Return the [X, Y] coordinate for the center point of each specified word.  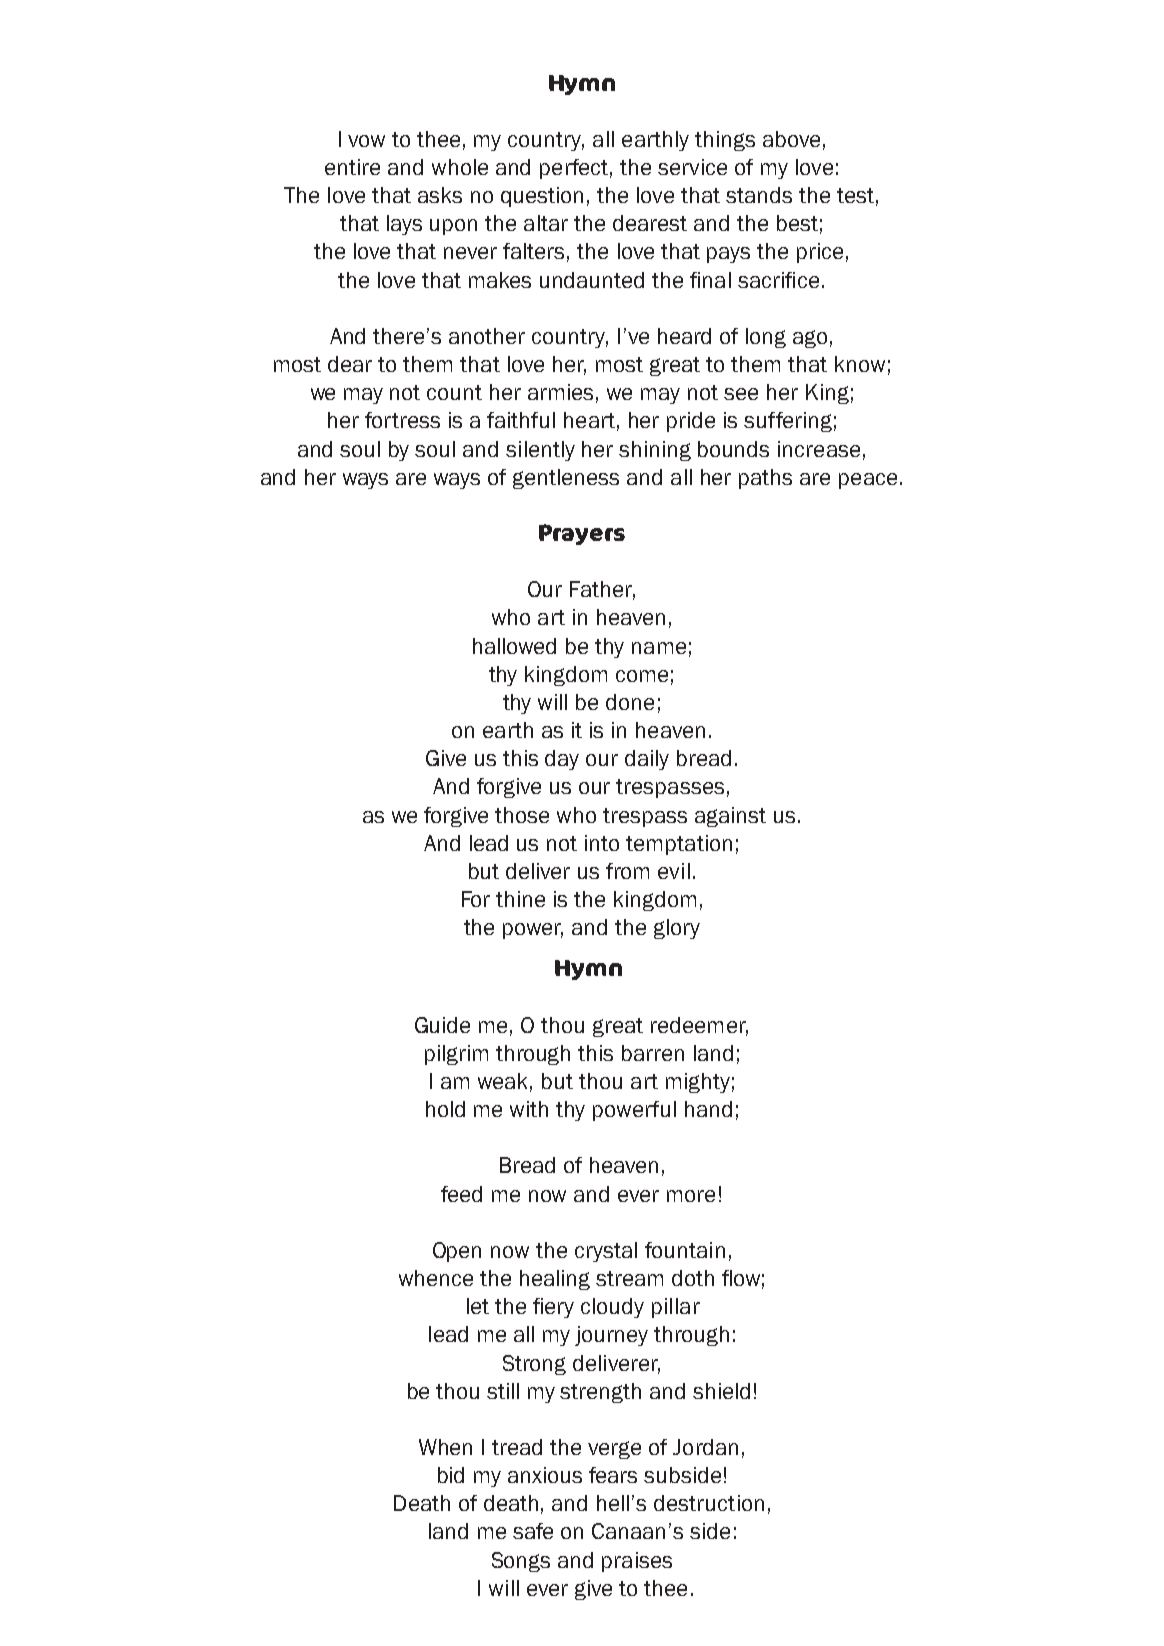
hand [708, 1109]
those [522, 815]
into [602, 843]
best [797, 223]
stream [629, 1278]
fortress [402, 420]
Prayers [582, 534]
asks [440, 195]
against [730, 817]
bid [451, 1475]
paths [765, 479]
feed [461, 1194]
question [542, 197]
